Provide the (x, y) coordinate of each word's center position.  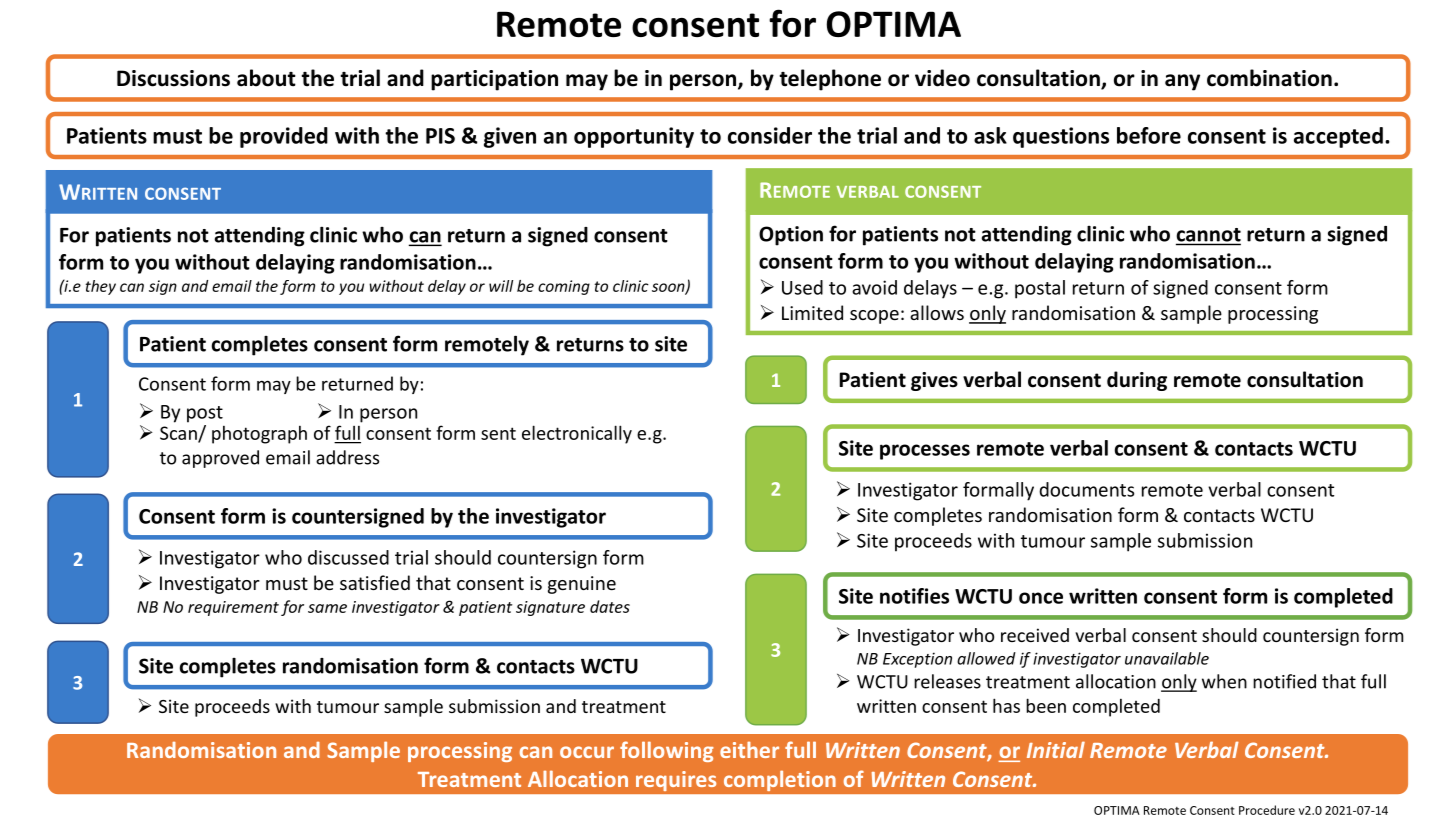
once (1041, 598)
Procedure (1267, 810)
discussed (348, 557)
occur (587, 752)
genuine (582, 585)
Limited (812, 312)
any (1182, 82)
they (100, 287)
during (1137, 381)
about (266, 78)
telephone (830, 80)
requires (676, 781)
